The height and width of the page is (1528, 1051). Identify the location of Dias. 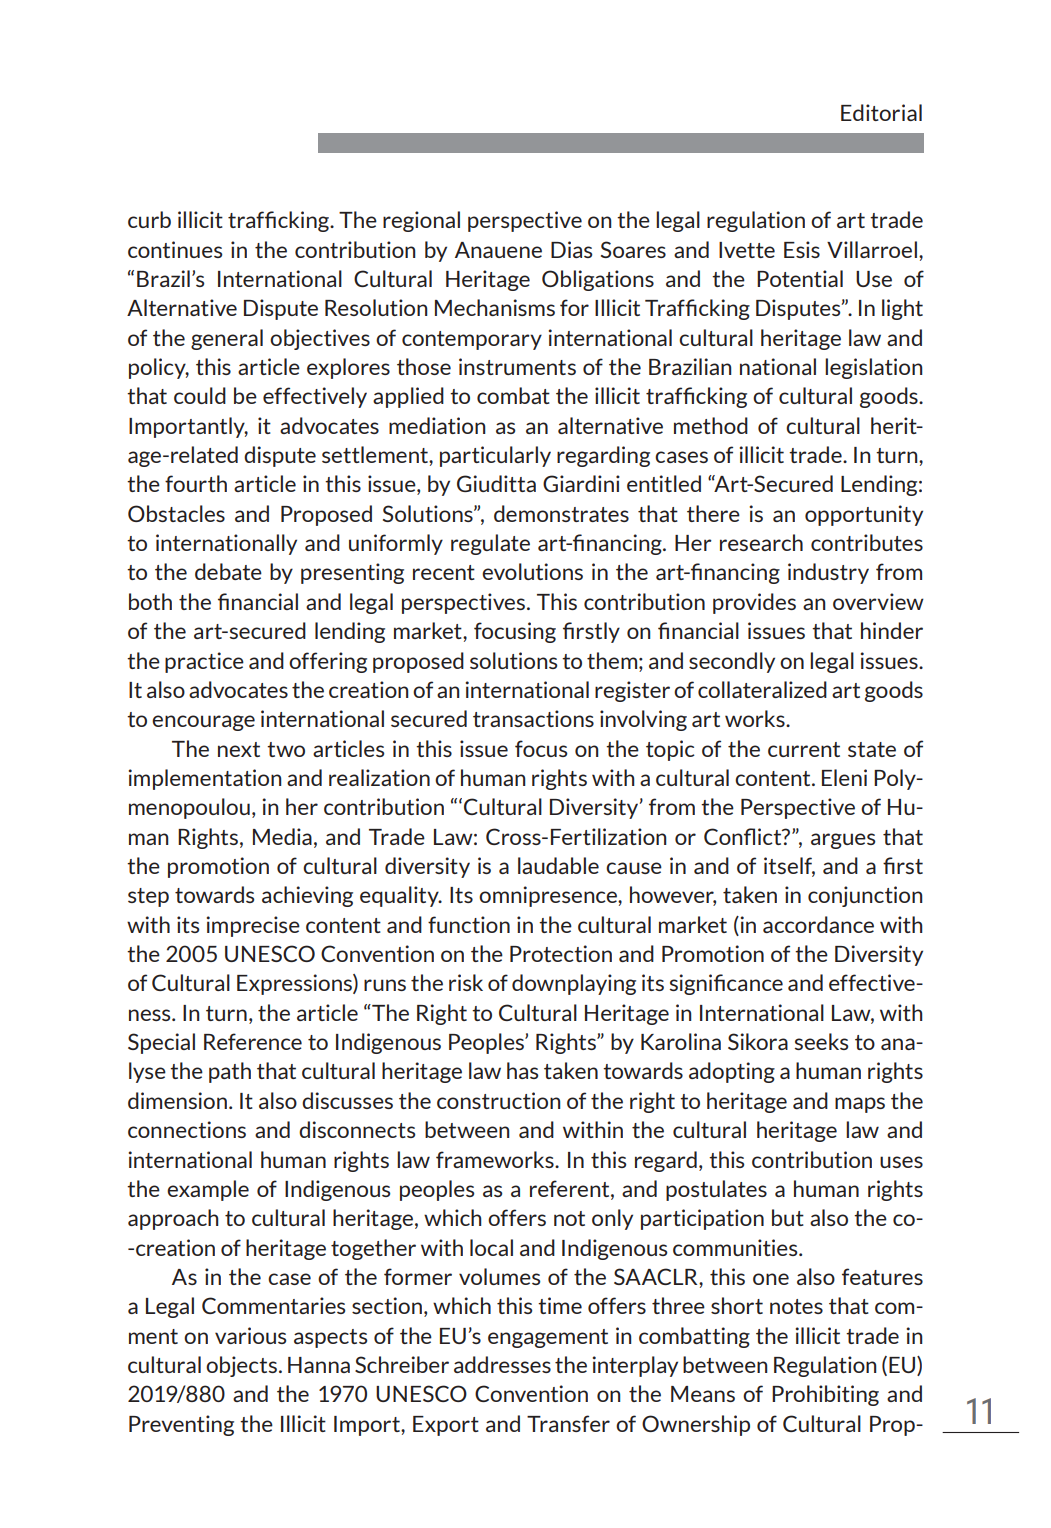
(571, 249).
